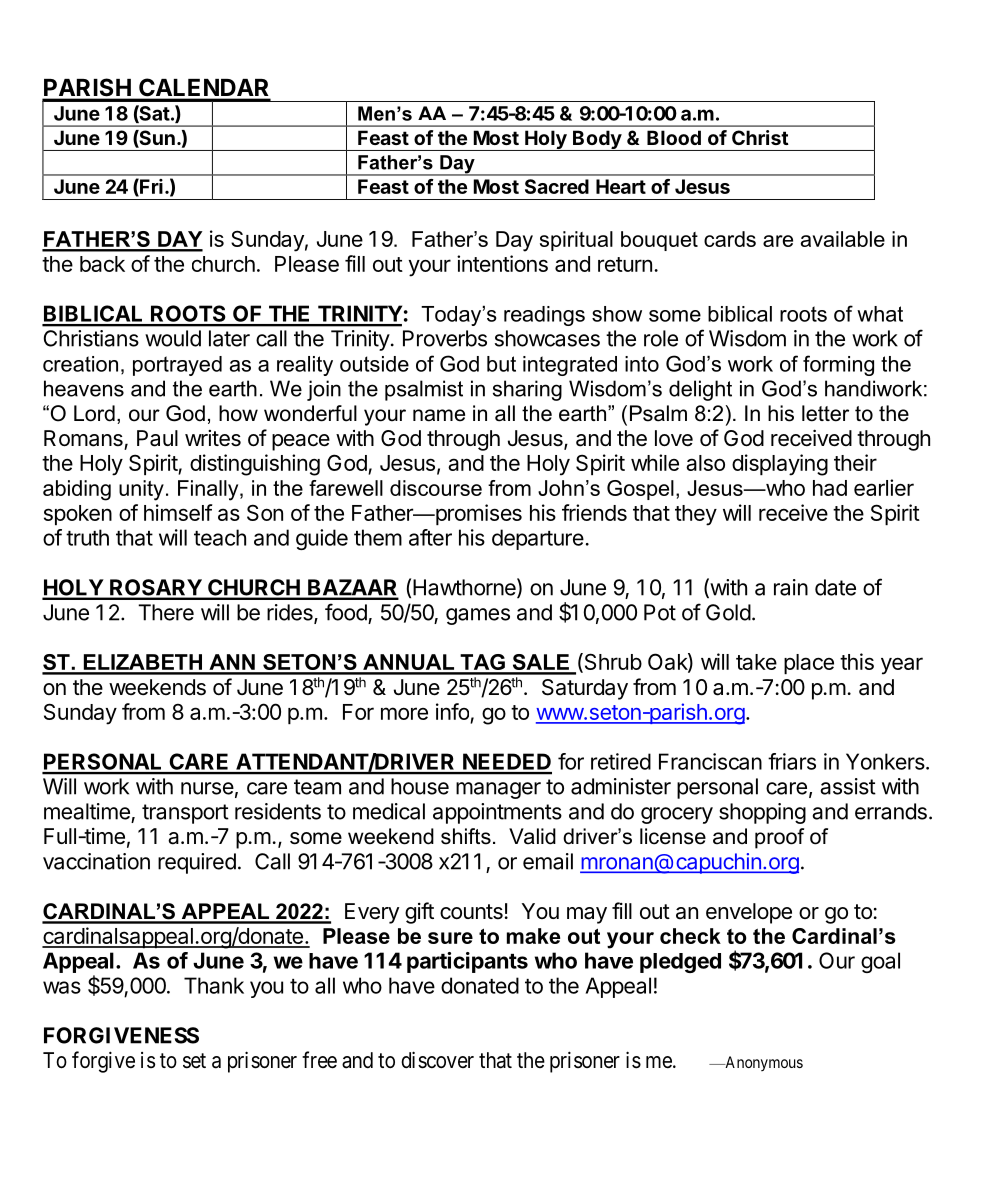  What do you see at coordinates (501, 364) in the page?
I see `but` at bounding box center [501, 364].
